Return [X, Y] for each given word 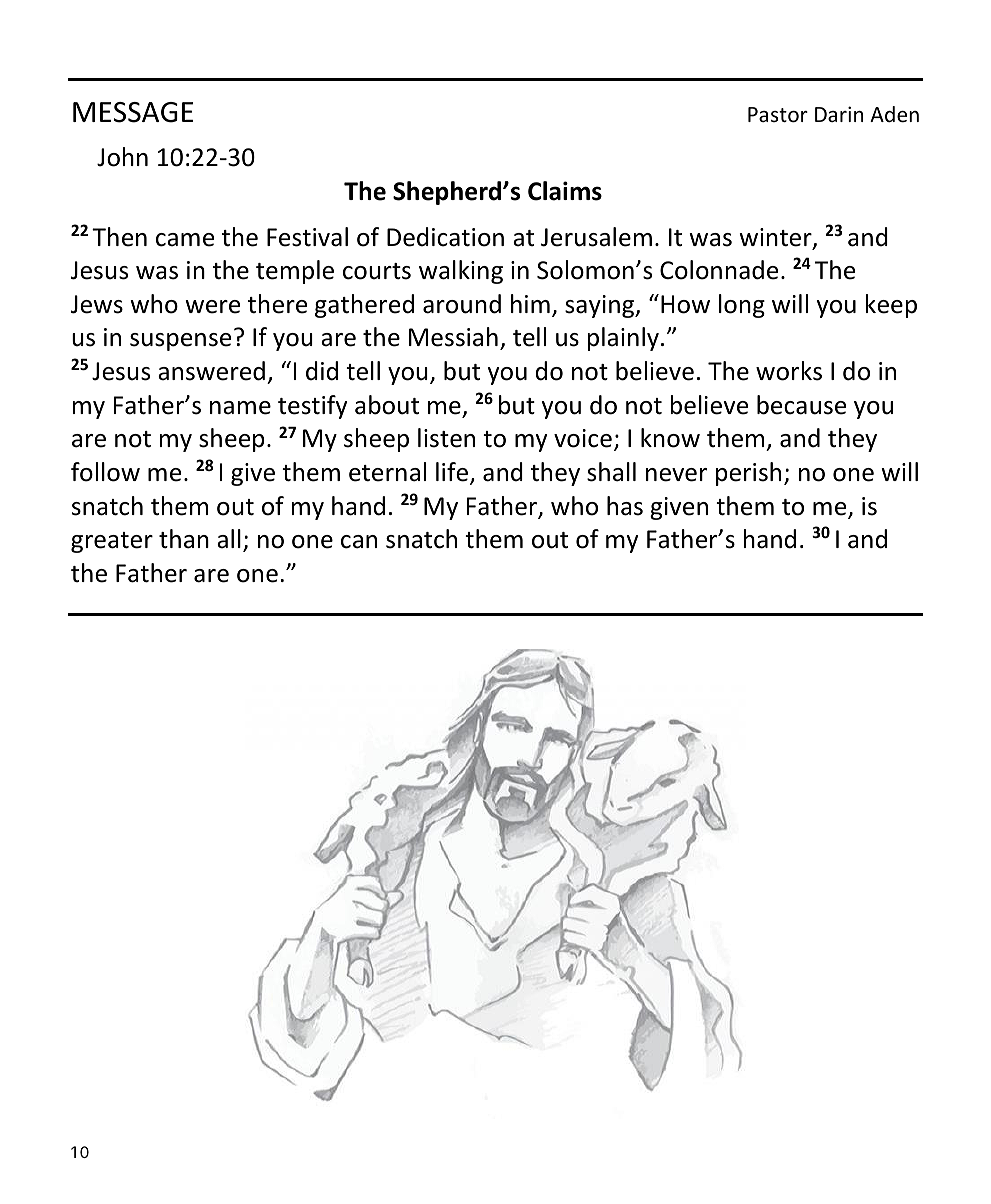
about [387, 405]
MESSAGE [133, 112]
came [185, 240]
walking [461, 272]
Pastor [778, 115]
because [801, 405]
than [184, 539]
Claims [565, 191]
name [240, 408]
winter [776, 238]
